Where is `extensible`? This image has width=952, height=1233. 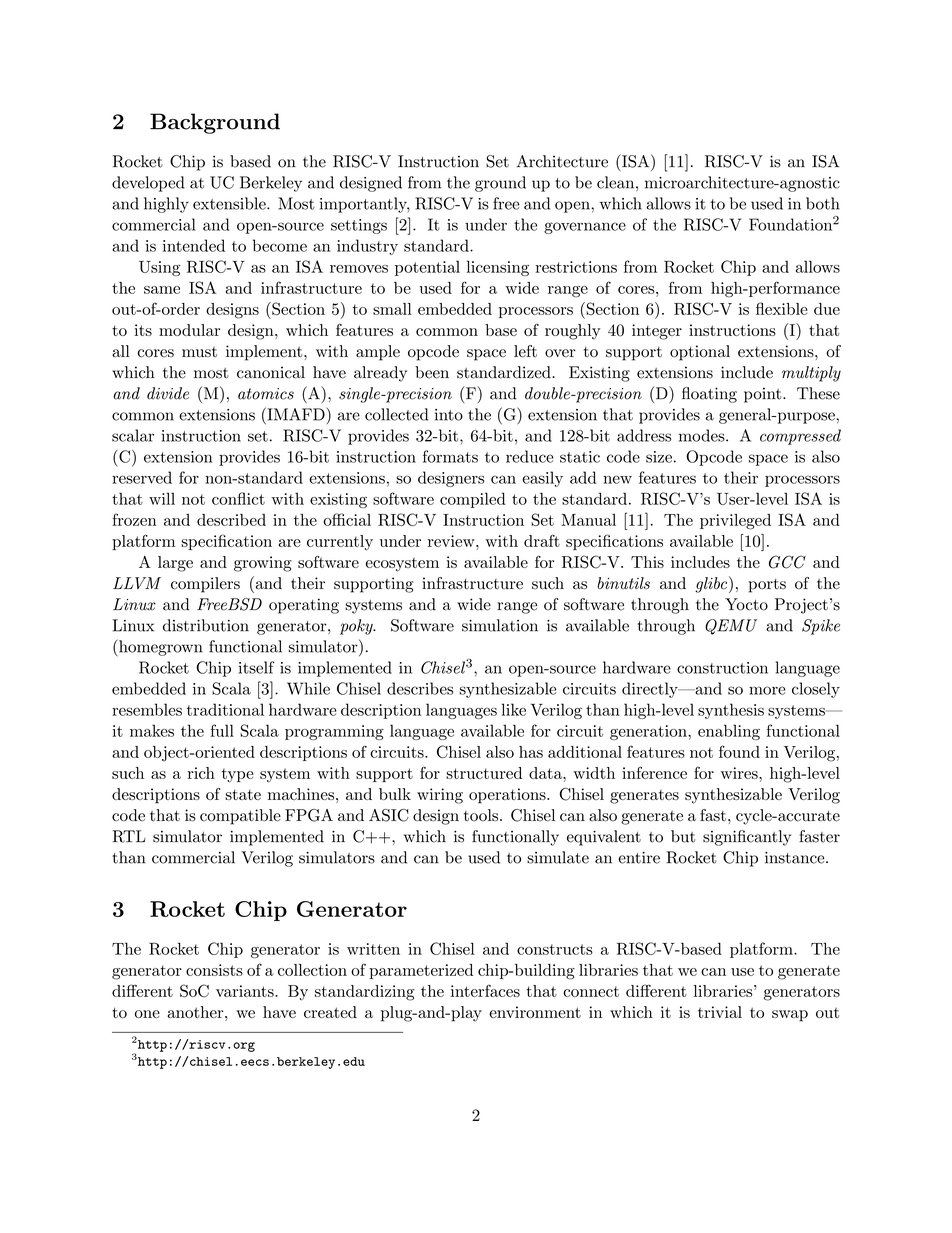 extensible is located at coordinates (230, 203).
